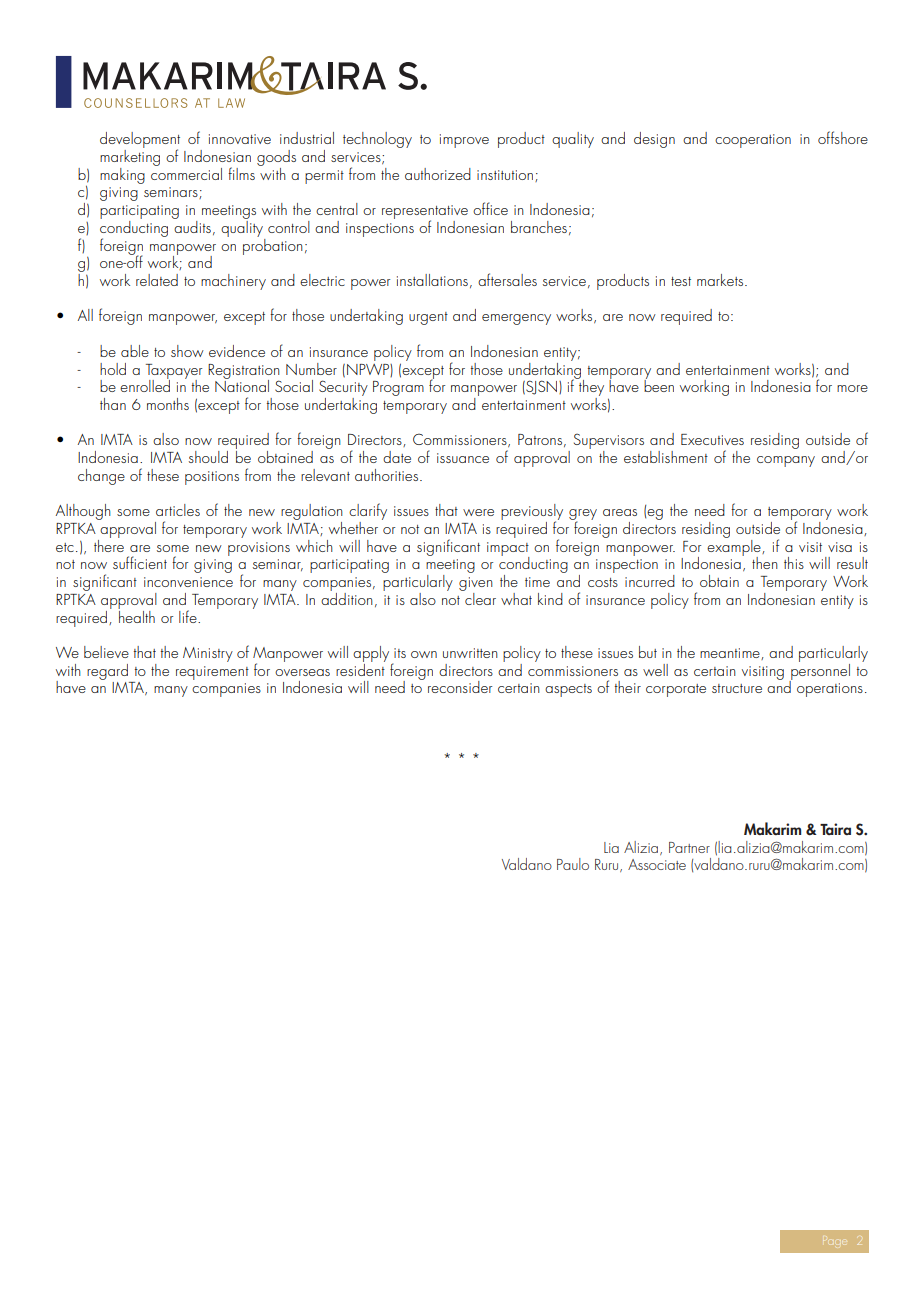  Describe the element at coordinates (479, 597) in the screenshot. I see `clear` at that location.
